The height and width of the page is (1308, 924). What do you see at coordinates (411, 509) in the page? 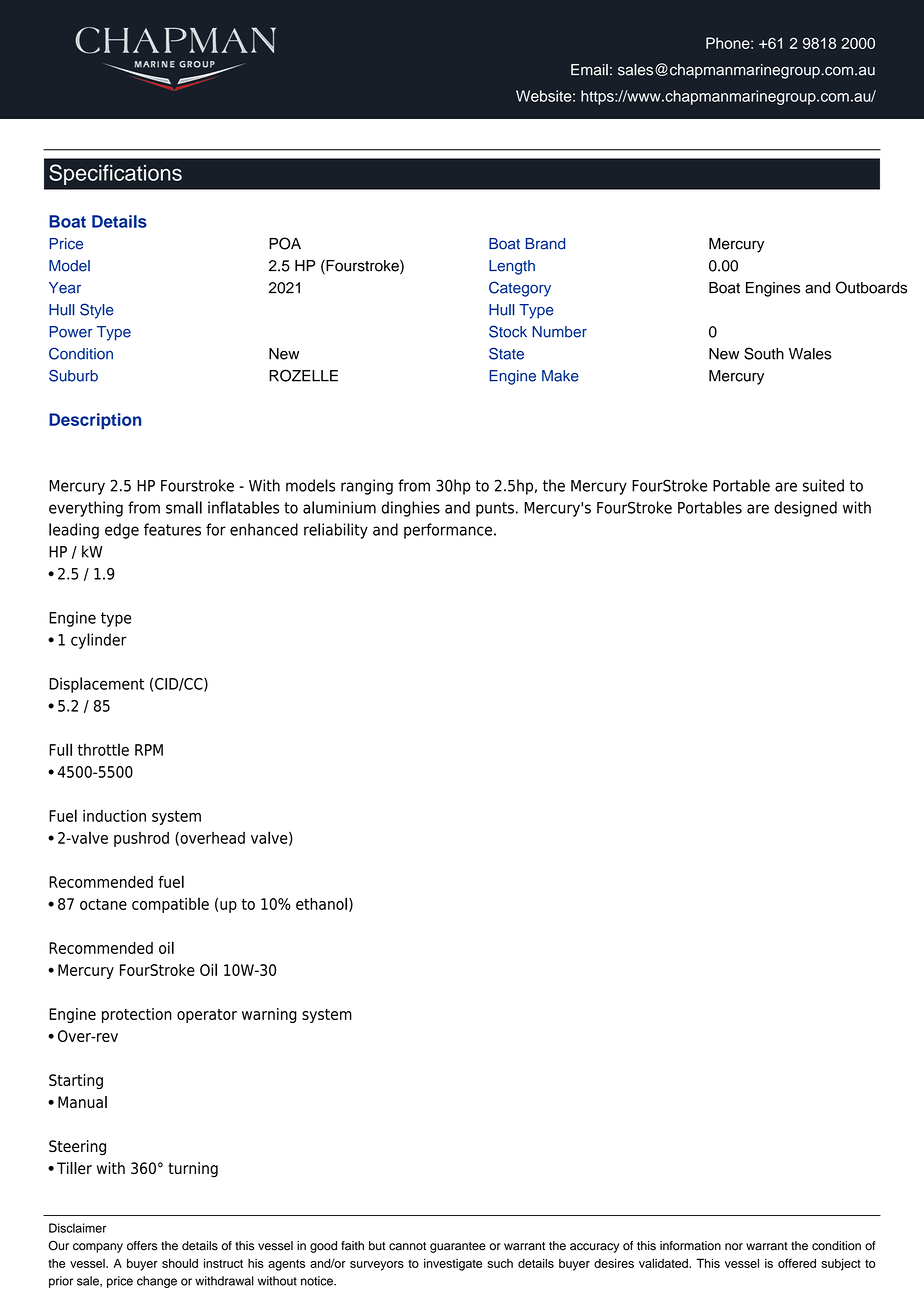
I see `dinghies` at bounding box center [411, 509].
